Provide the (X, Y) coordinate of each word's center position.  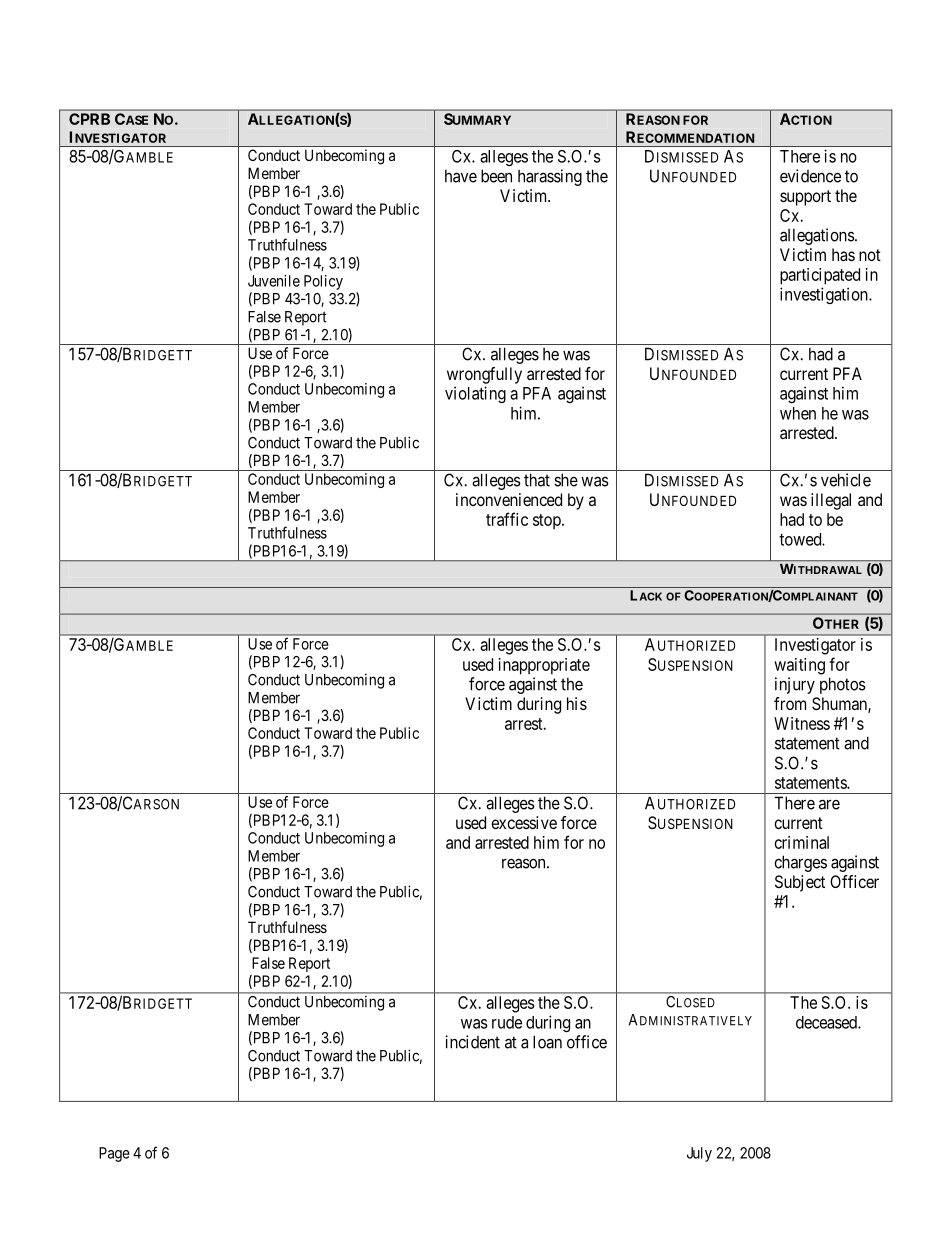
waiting (799, 666)
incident (472, 1042)
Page (114, 1154)
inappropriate (544, 666)
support (805, 198)
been (496, 176)
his (577, 703)
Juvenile (274, 281)
